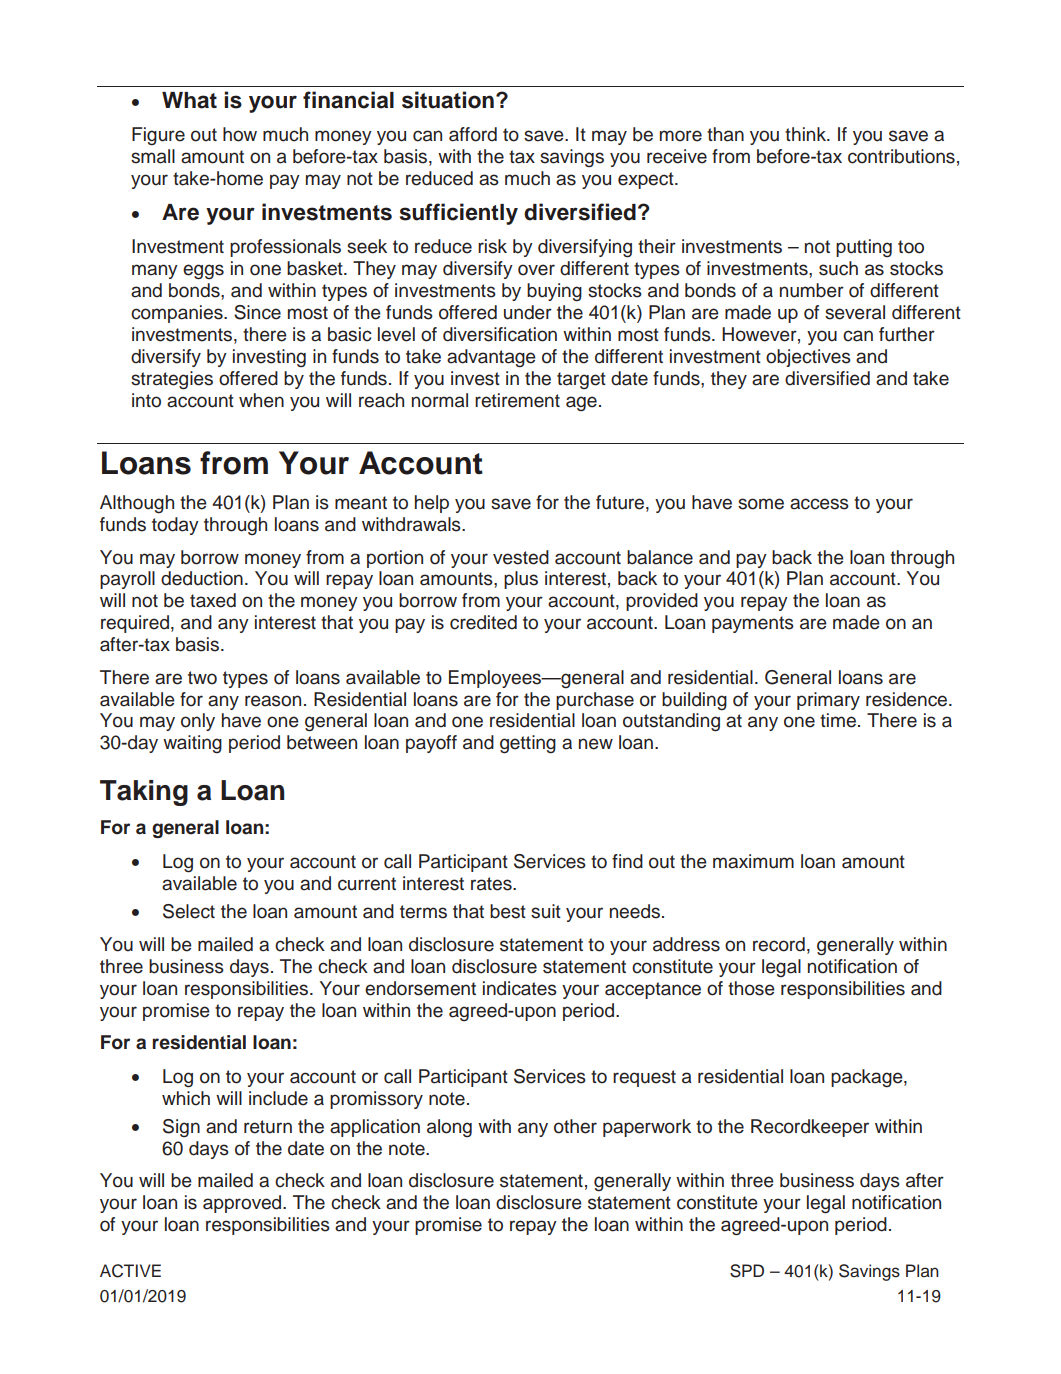 The width and height of the document is (1061, 1374). I want to click on think, so click(807, 134).
